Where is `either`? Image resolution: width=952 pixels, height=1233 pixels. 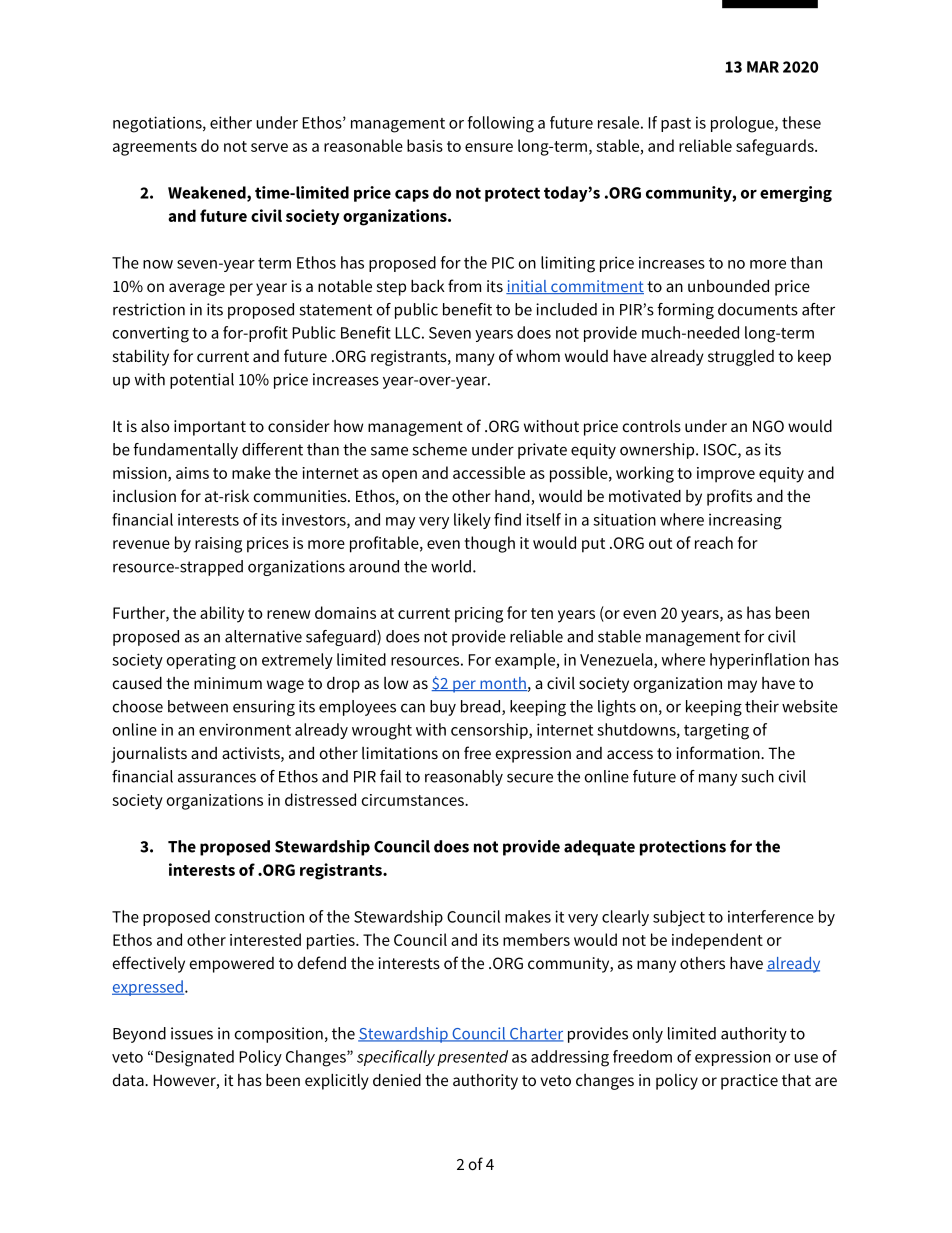
either is located at coordinates (231, 122).
